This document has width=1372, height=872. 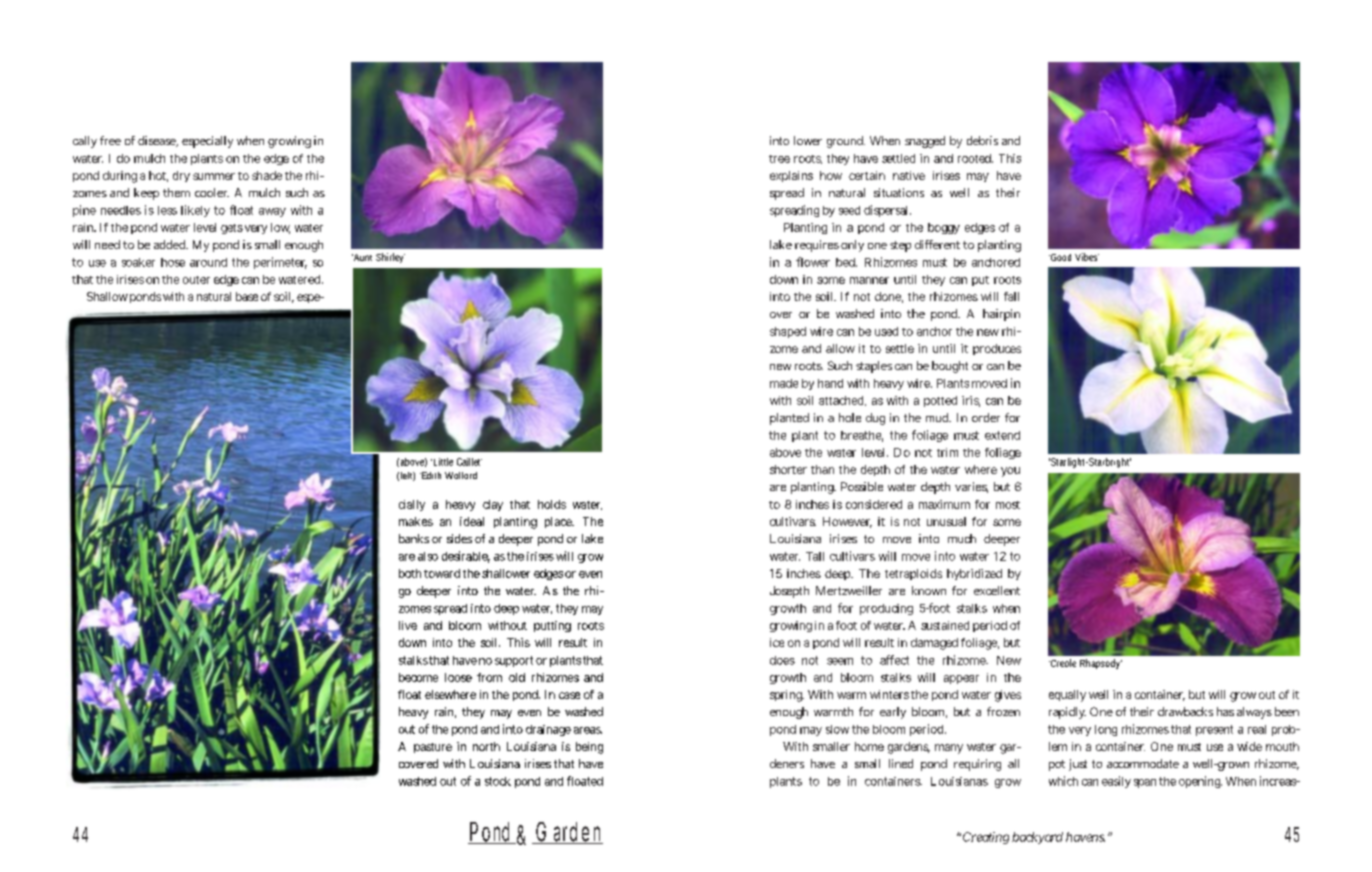 I want to click on spring, so click(x=787, y=696).
